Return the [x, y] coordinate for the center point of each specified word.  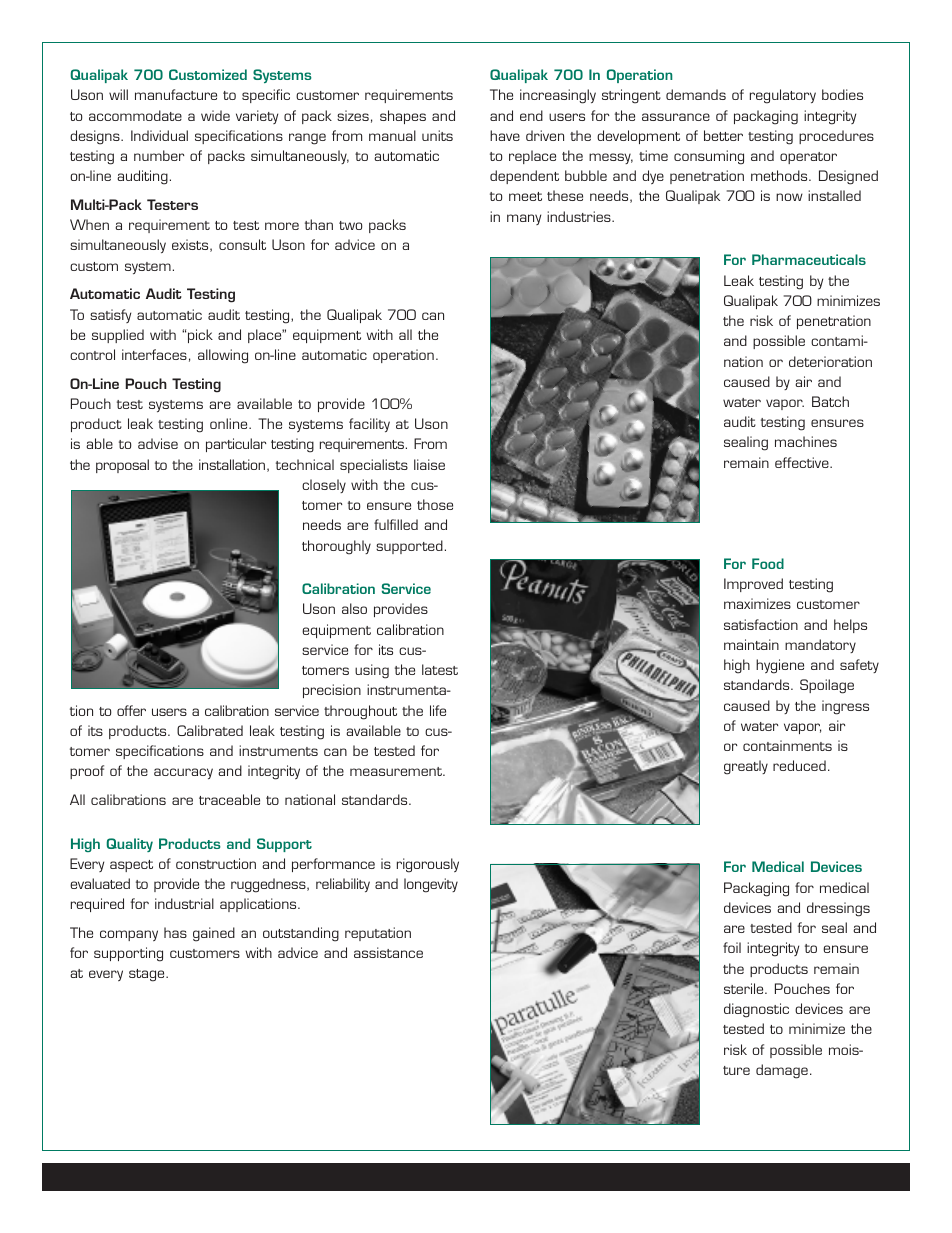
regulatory [783, 96]
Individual [159, 135]
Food [768, 563]
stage [148, 975]
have [505, 135]
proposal [122, 466]
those [435, 504]
